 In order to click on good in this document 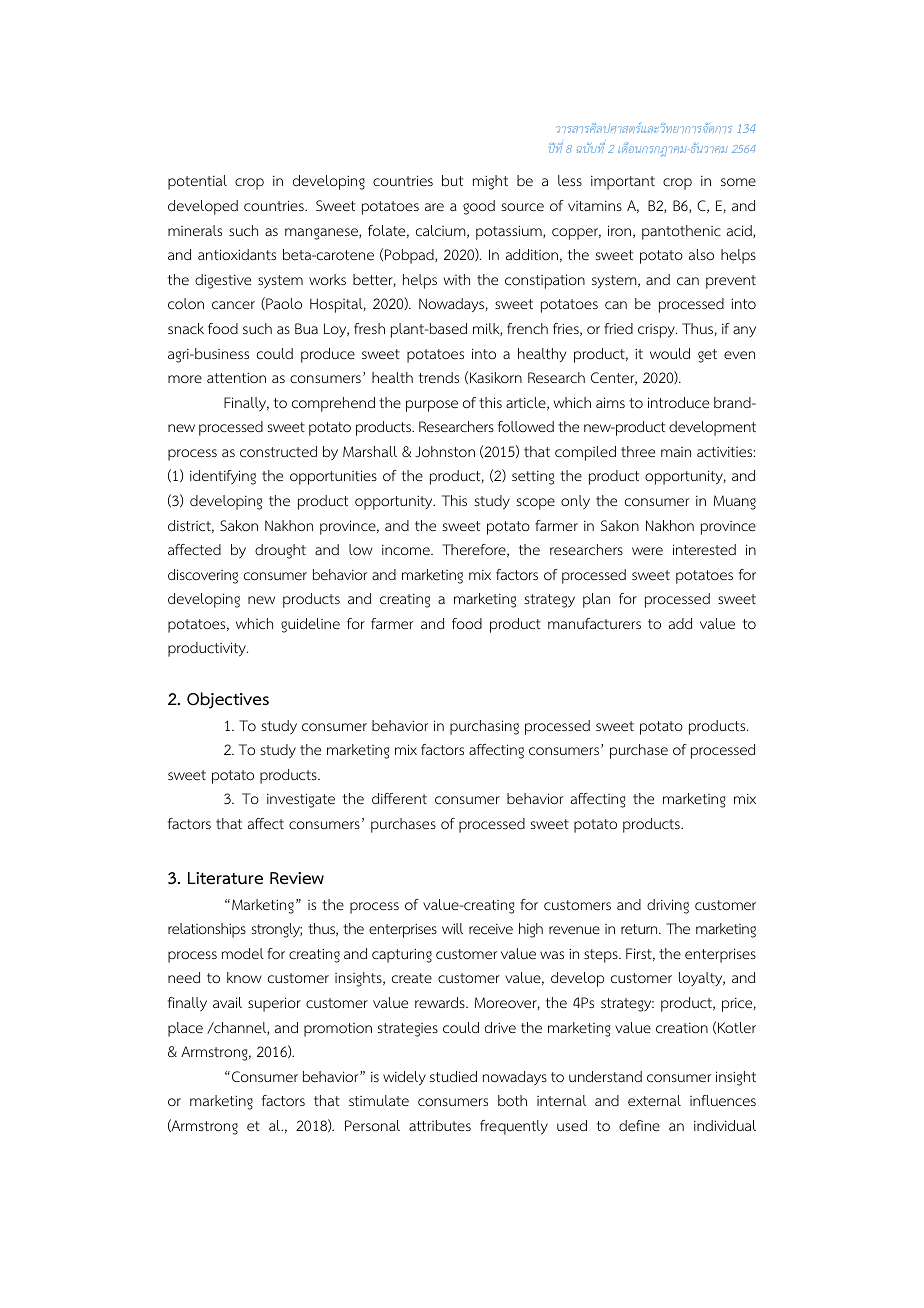, I will do `click(479, 207)`.
